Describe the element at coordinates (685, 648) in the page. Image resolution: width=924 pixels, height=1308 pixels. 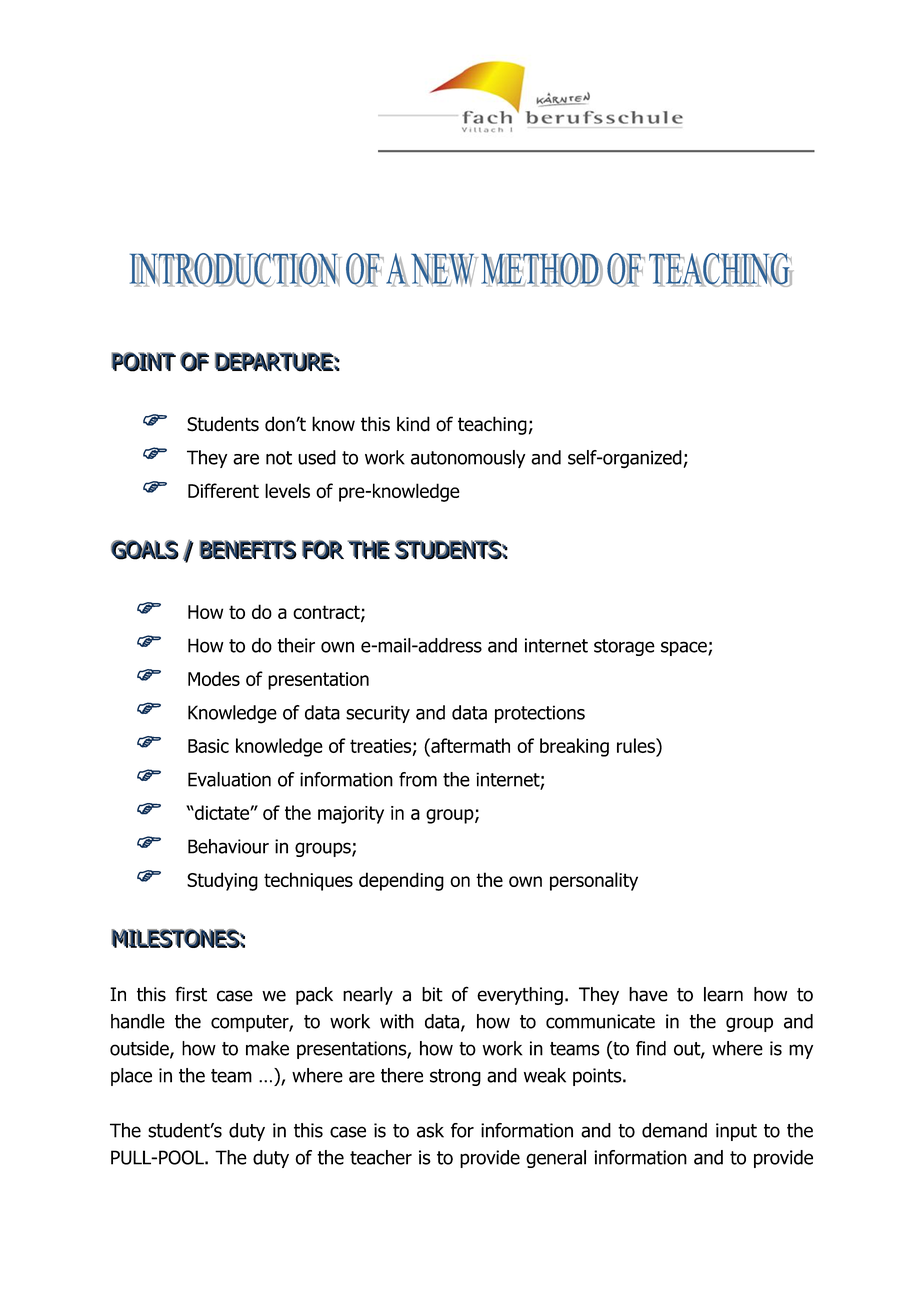
I see `space` at that location.
